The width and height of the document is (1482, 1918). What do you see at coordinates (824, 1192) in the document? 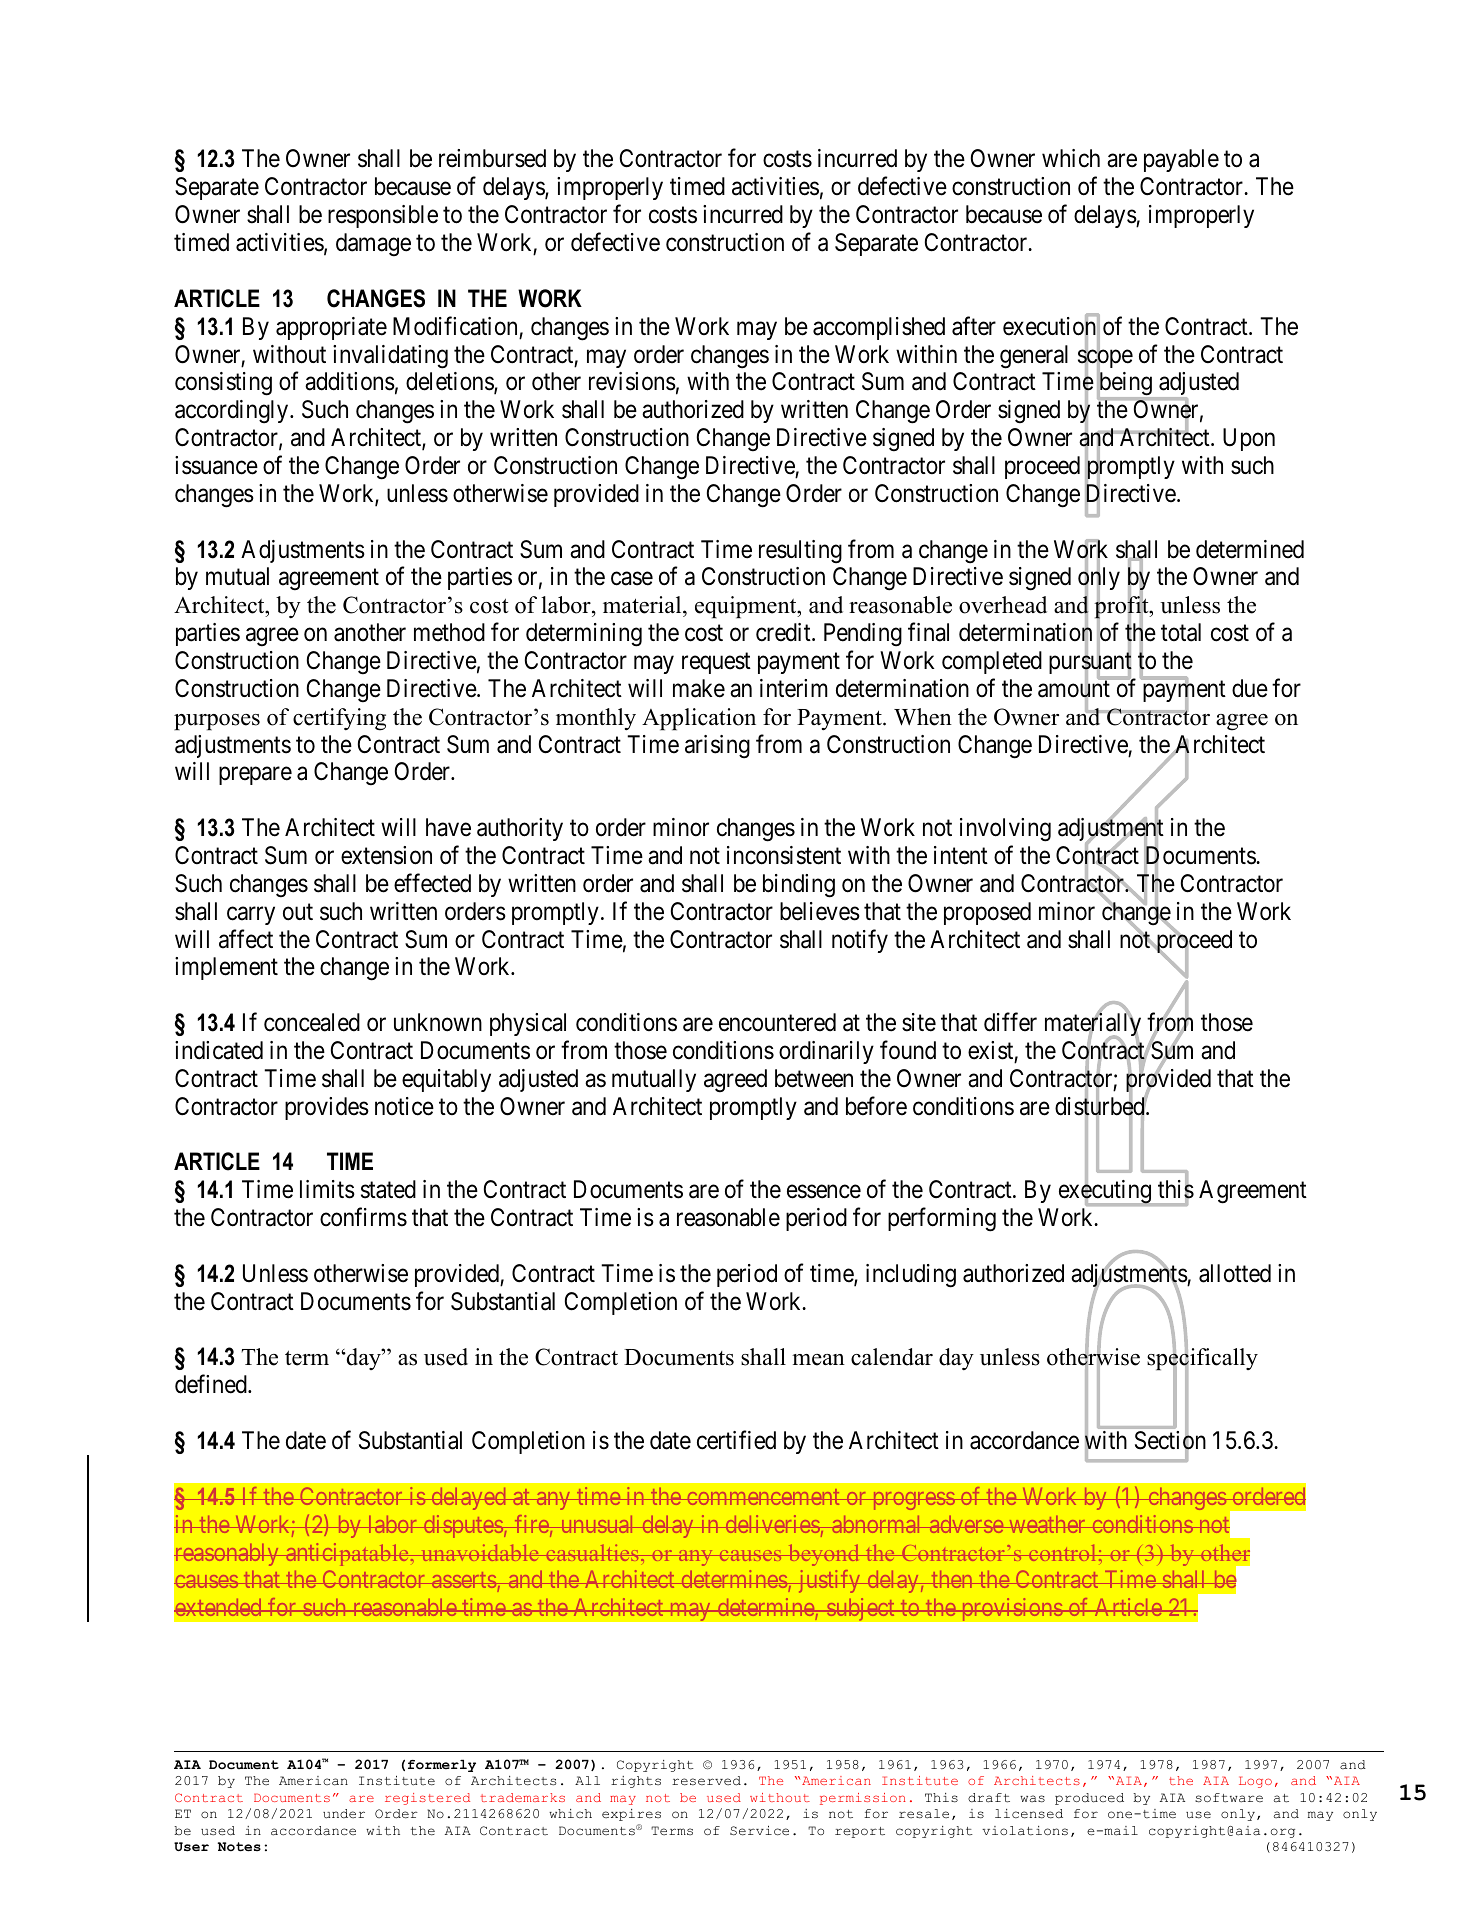
I see `essence` at bounding box center [824, 1192].
